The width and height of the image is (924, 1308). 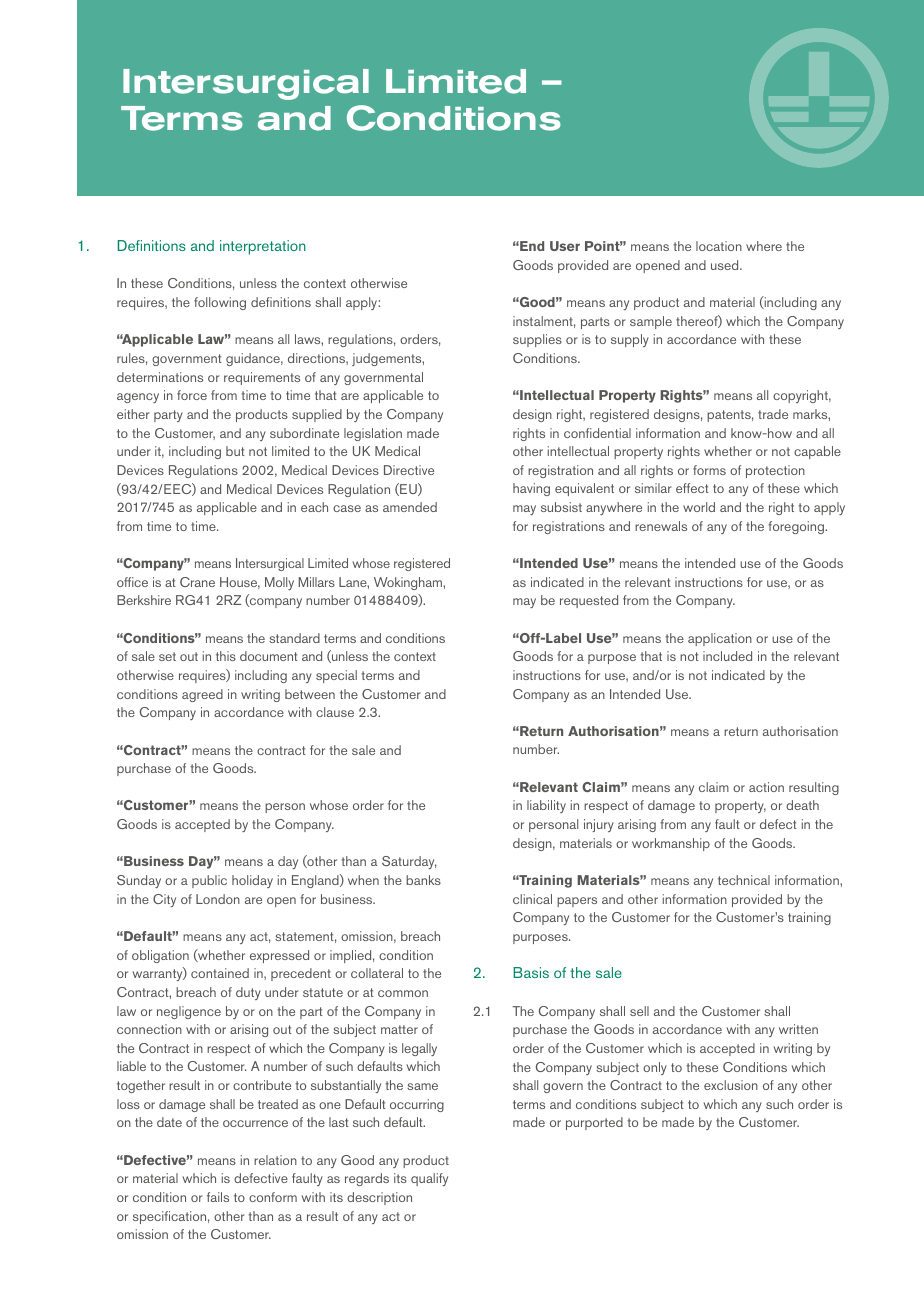 I want to click on agreed, so click(x=202, y=695).
